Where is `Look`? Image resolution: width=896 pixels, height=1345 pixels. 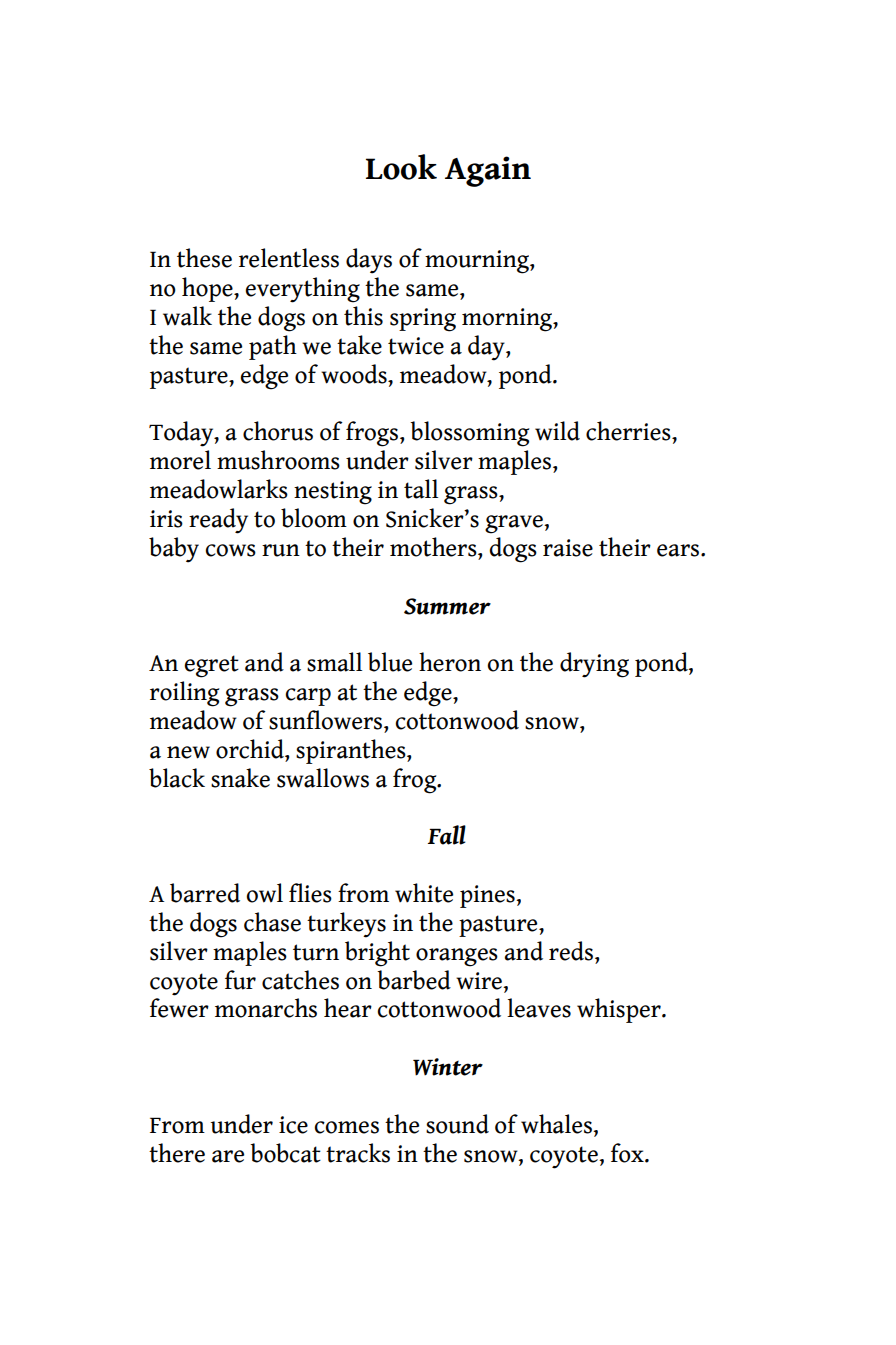
Look is located at coordinates (401, 167).
